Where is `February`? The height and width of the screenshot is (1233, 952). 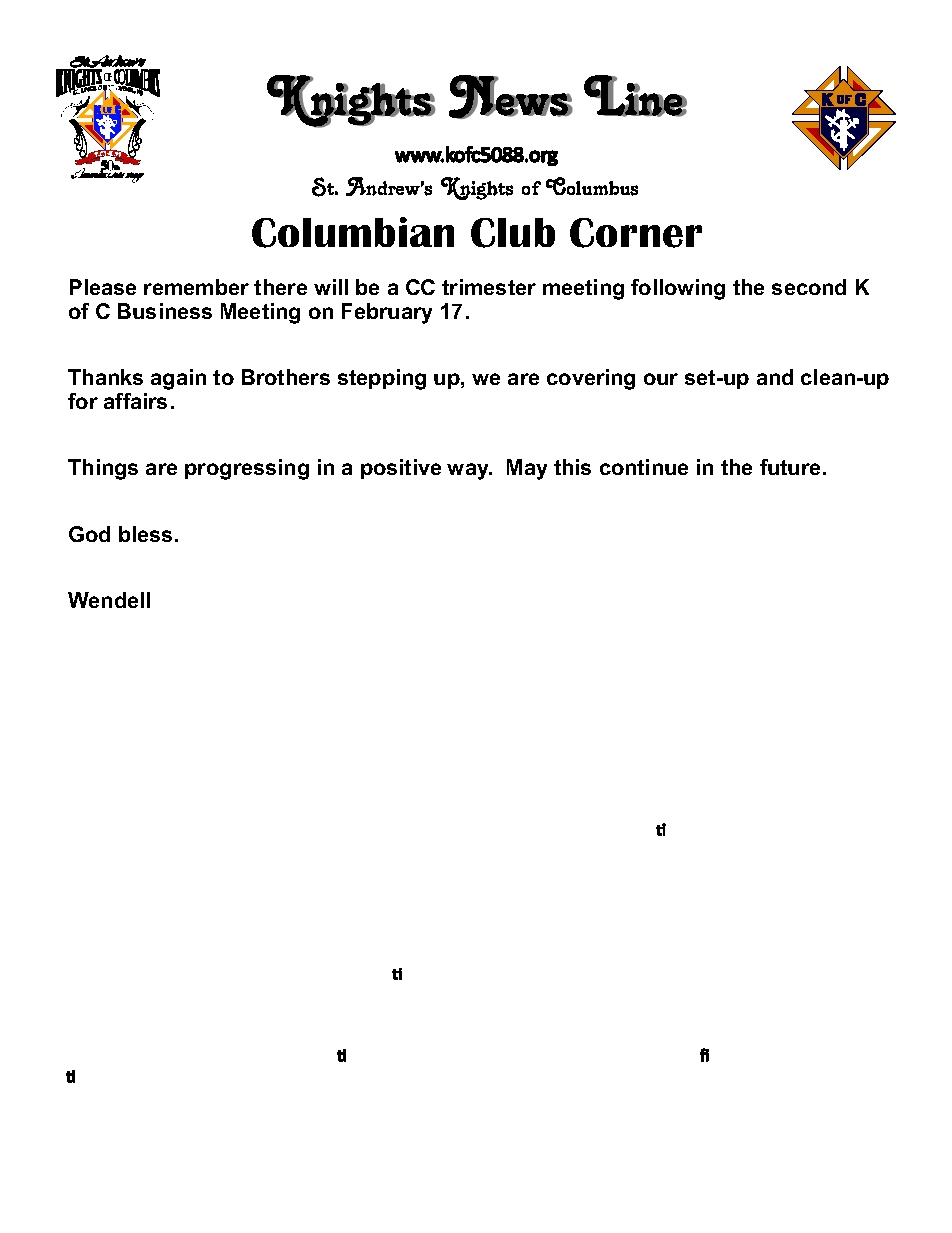 February is located at coordinates (387, 313).
